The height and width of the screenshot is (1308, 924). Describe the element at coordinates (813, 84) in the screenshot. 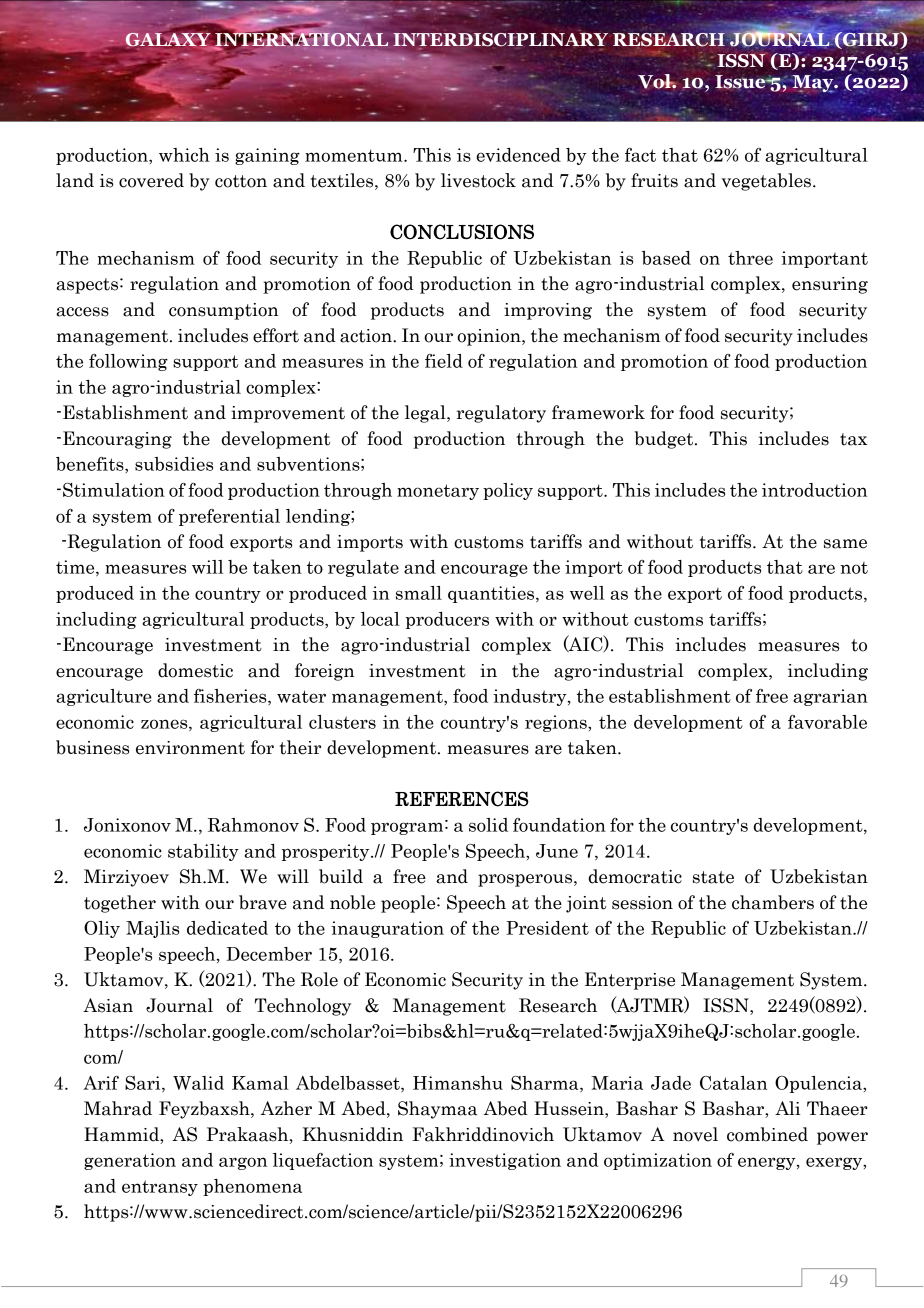

I see `May` at that location.
